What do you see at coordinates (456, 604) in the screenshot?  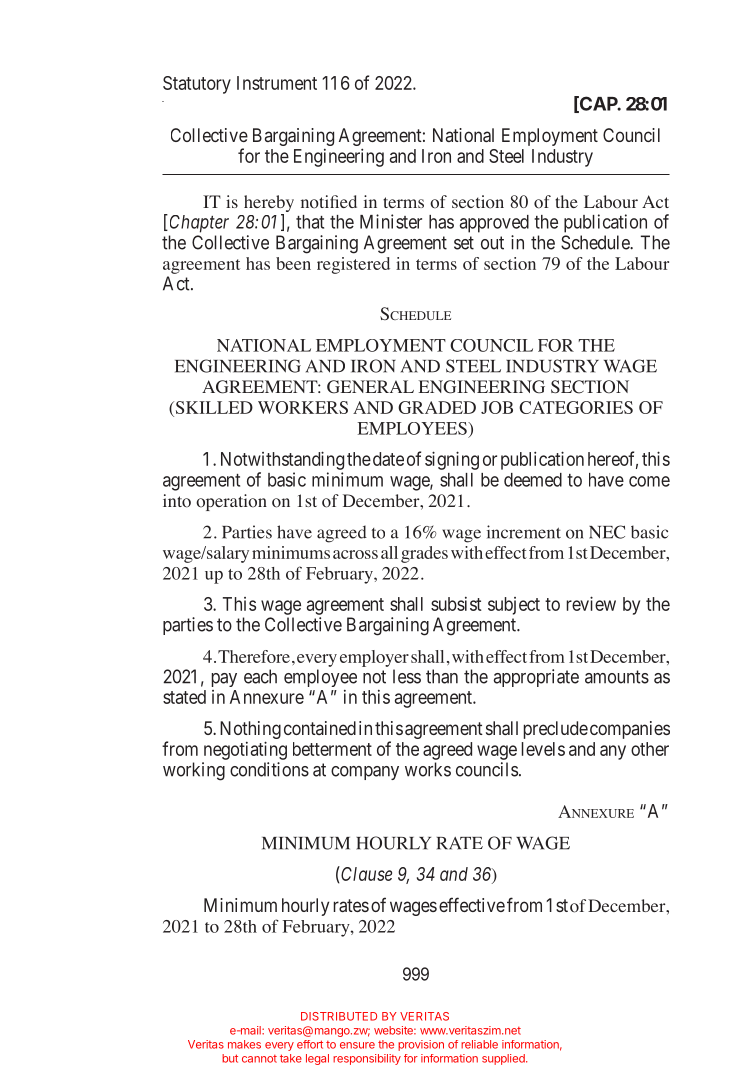 I see `subsist` at bounding box center [456, 604].
